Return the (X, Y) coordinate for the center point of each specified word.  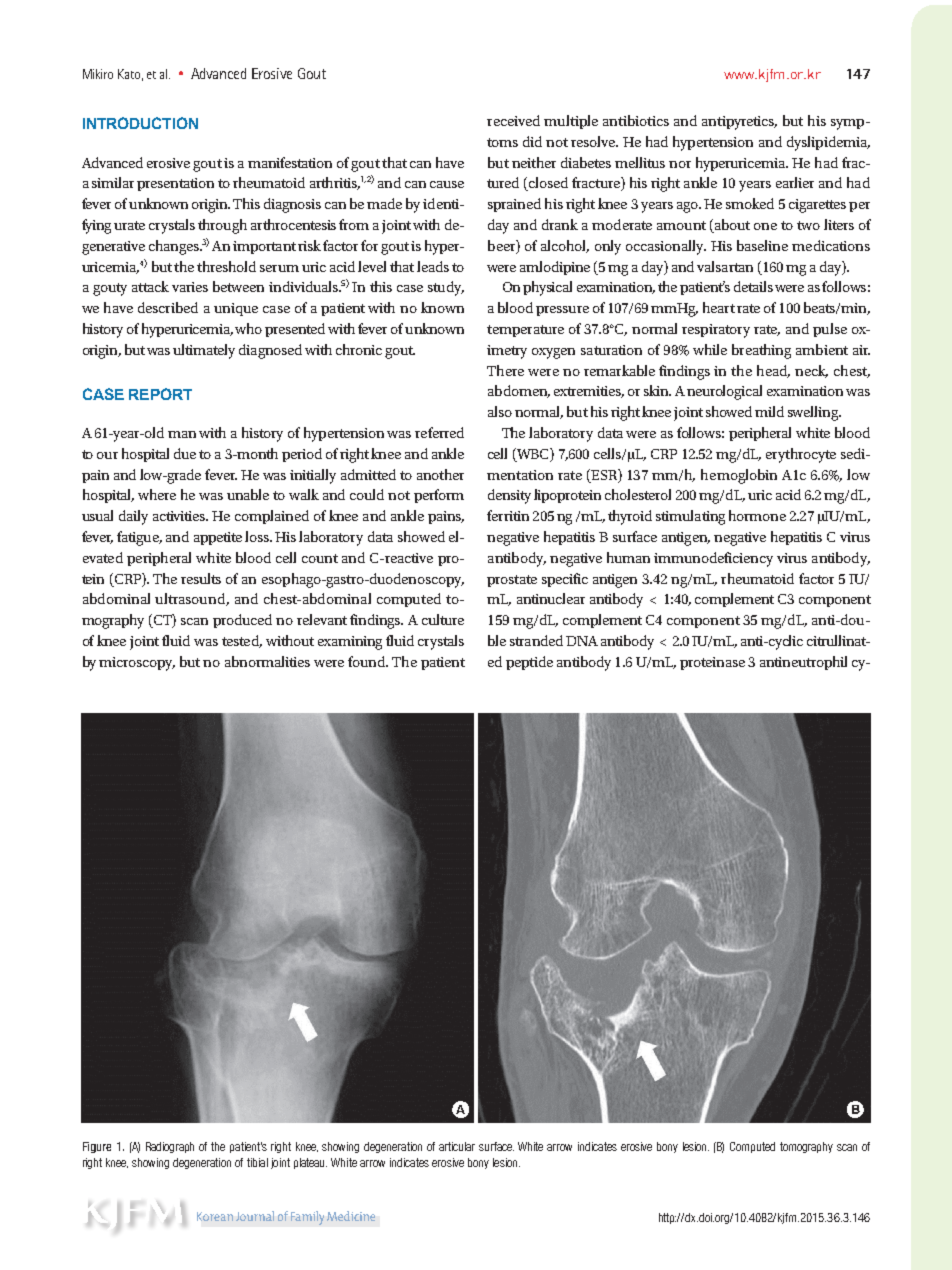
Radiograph (170, 1147)
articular (457, 1146)
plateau (310, 1163)
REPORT (160, 394)
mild (769, 411)
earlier (795, 182)
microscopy (137, 664)
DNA (582, 641)
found (368, 661)
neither (534, 162)
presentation (175, 184)
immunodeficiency (713, 559)
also (500, 411)
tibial (257, 1162)
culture (443, 619)
